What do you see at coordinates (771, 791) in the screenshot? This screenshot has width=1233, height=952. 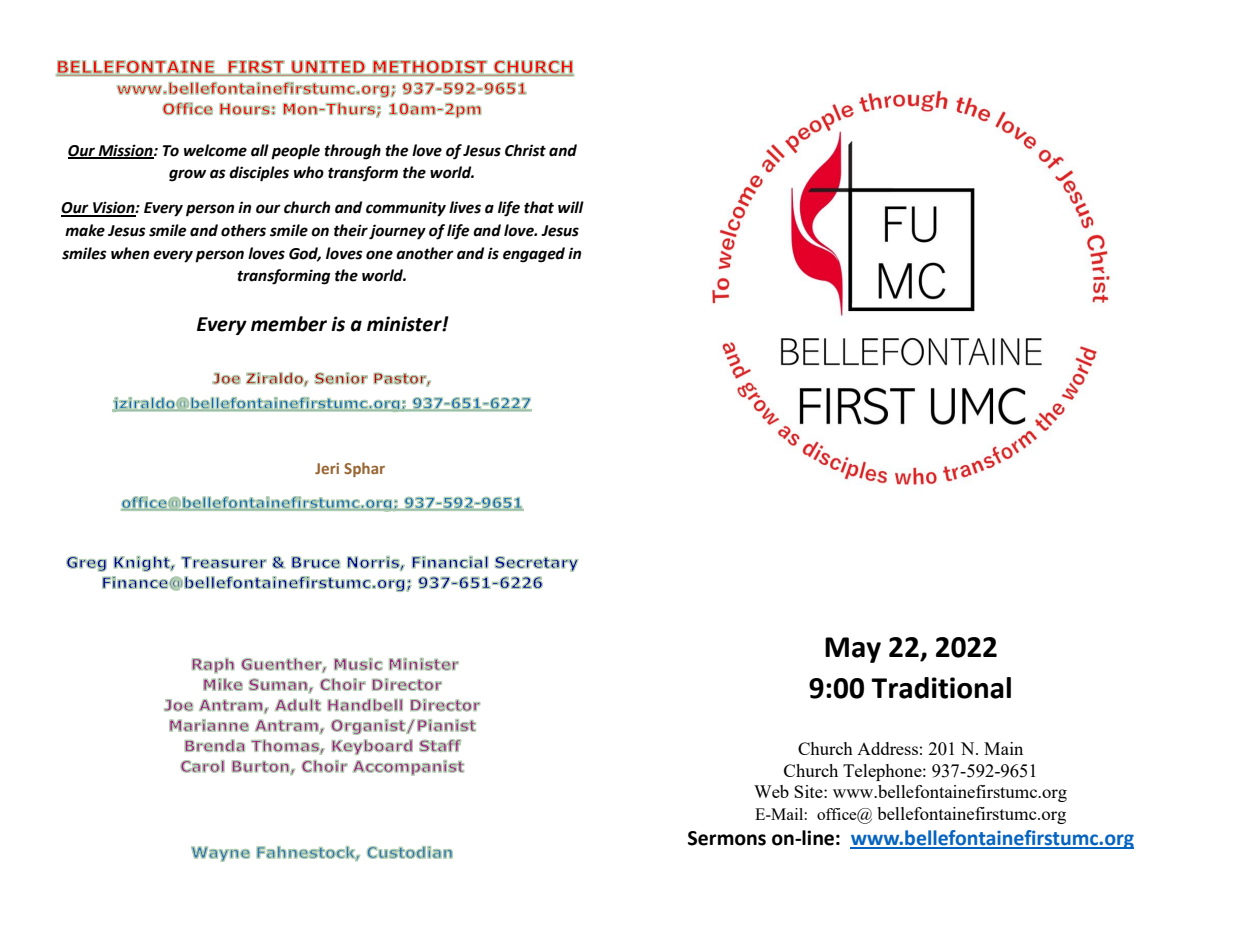 I see `Web` at bounding box center [771, 791].
